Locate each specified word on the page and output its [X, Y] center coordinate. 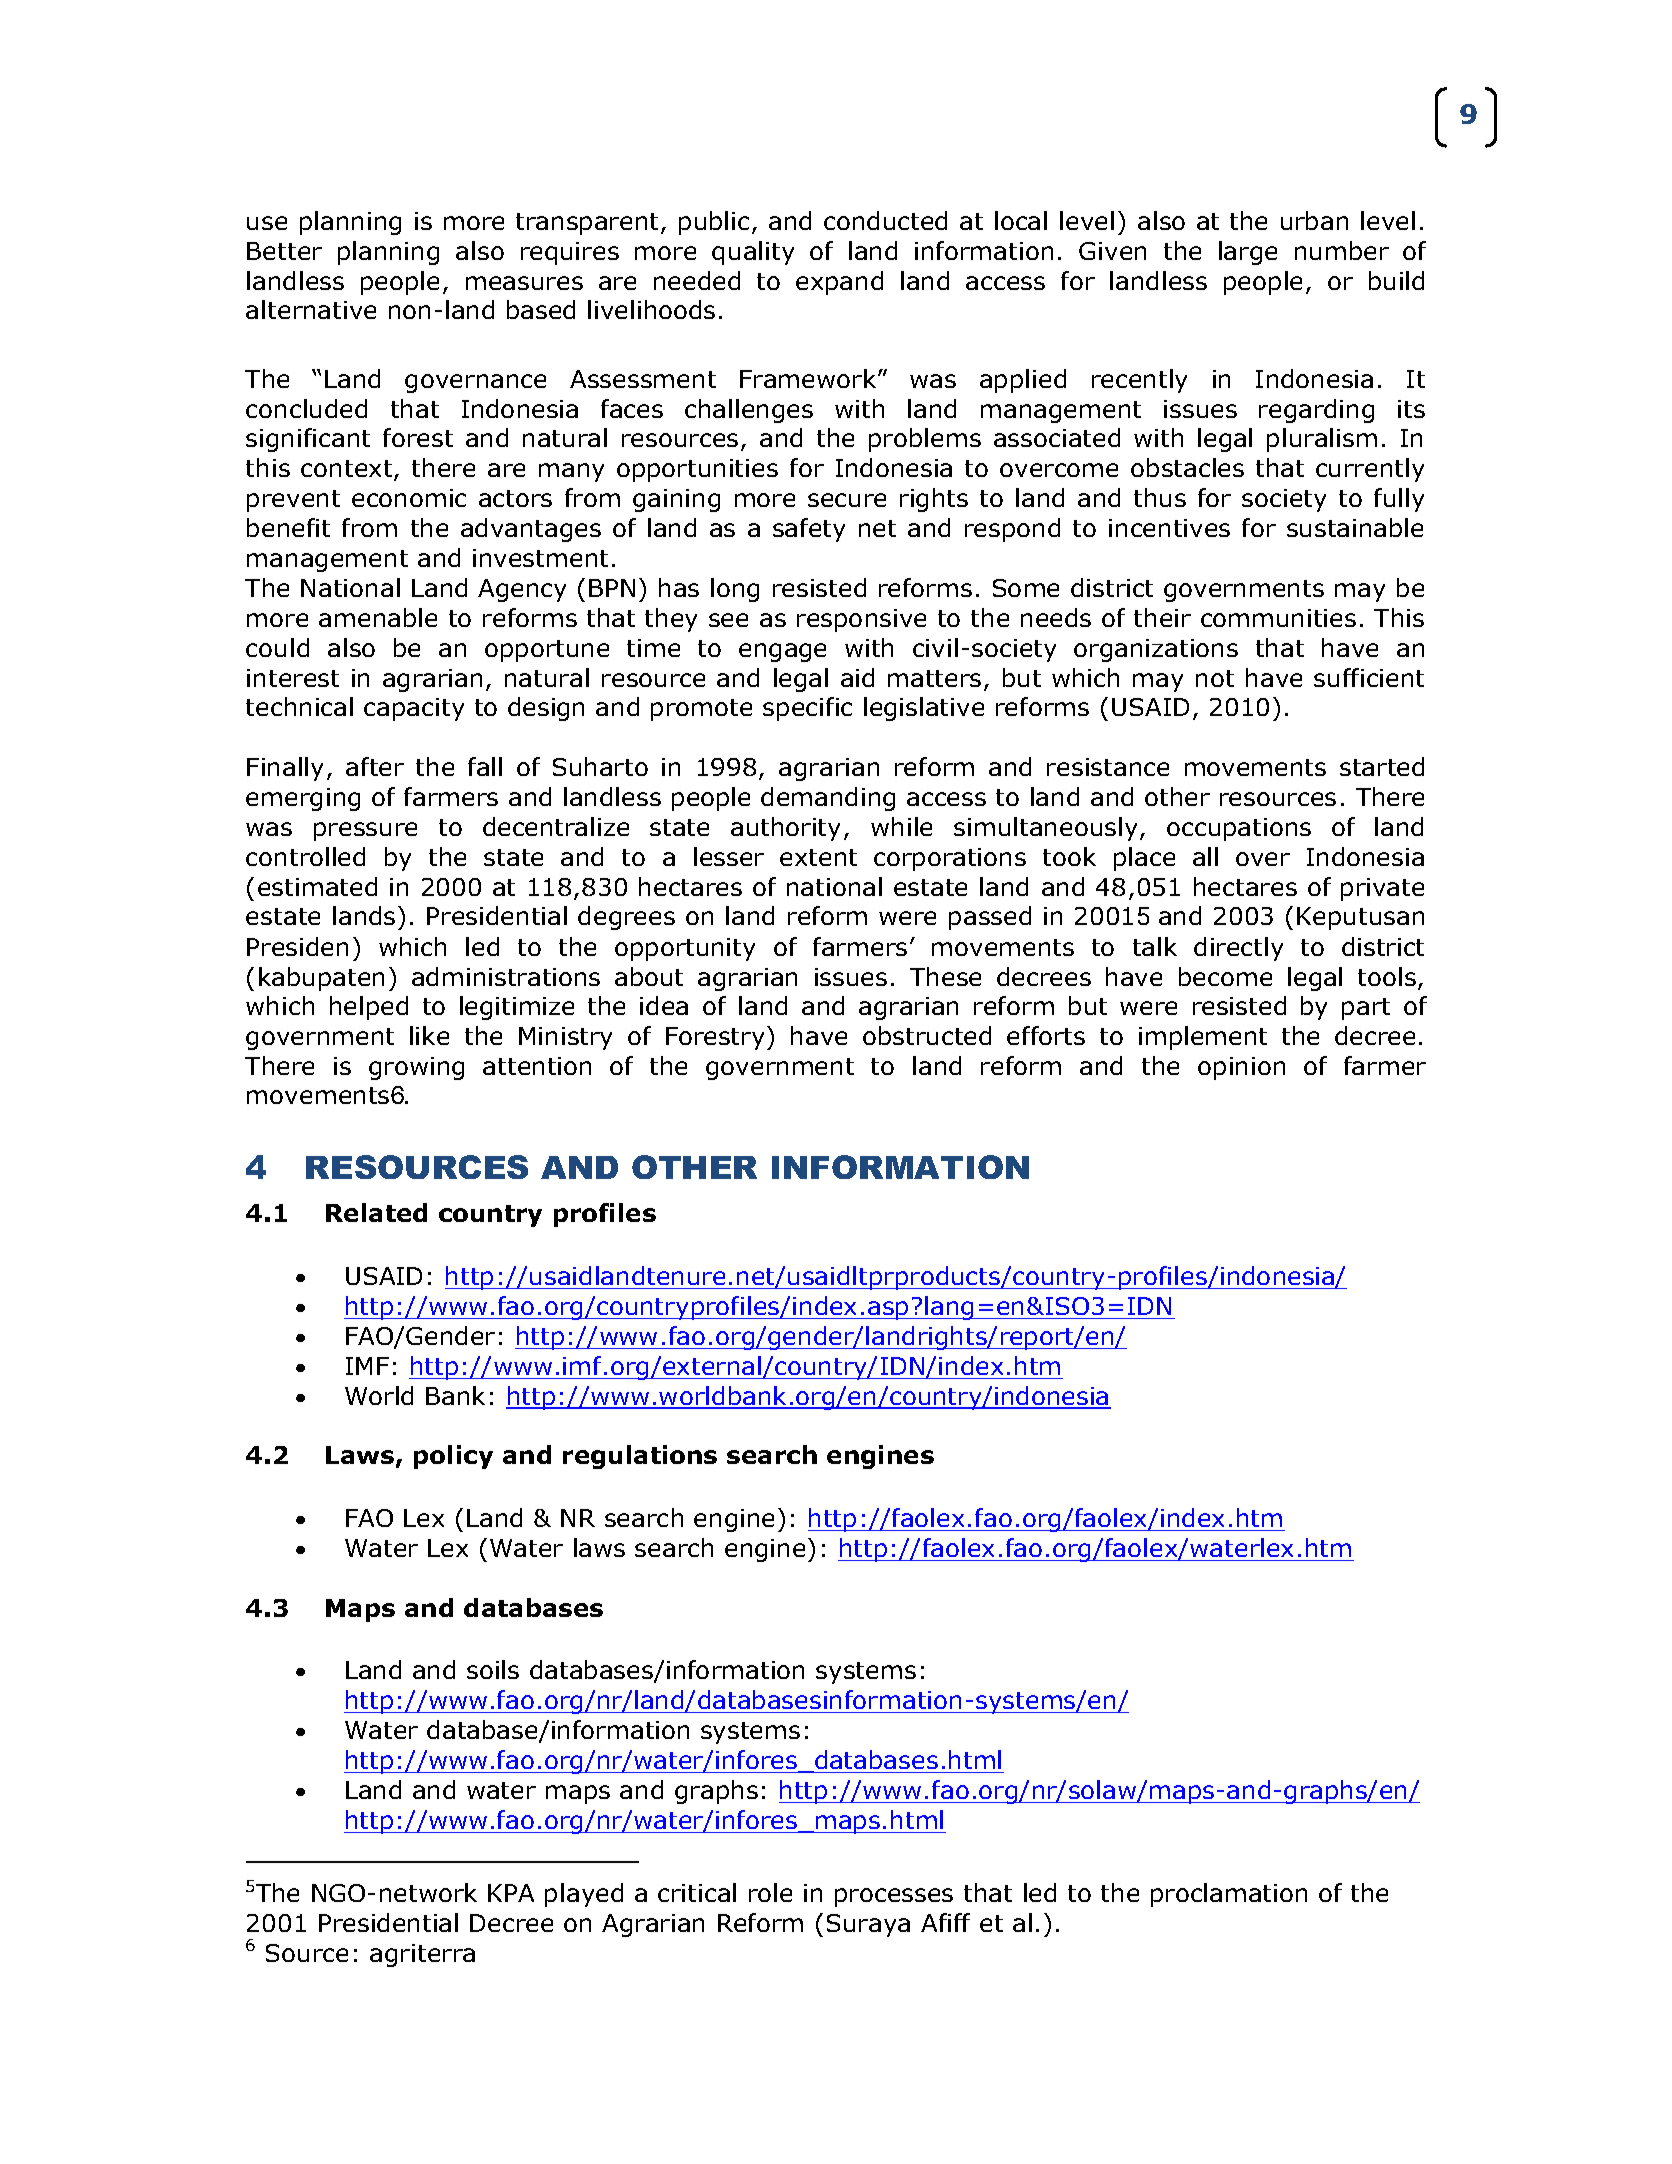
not [1215, 678]
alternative [311, 309]
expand [839, 283]
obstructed [927, 1035]
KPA [511, 1893]
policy [453, 1457]
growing [416, 1068]
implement [1203, 1038]
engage [782, 652]
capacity [414, 709]
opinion [1241, 1068]
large [1248, 253]
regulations [640, 1457]
